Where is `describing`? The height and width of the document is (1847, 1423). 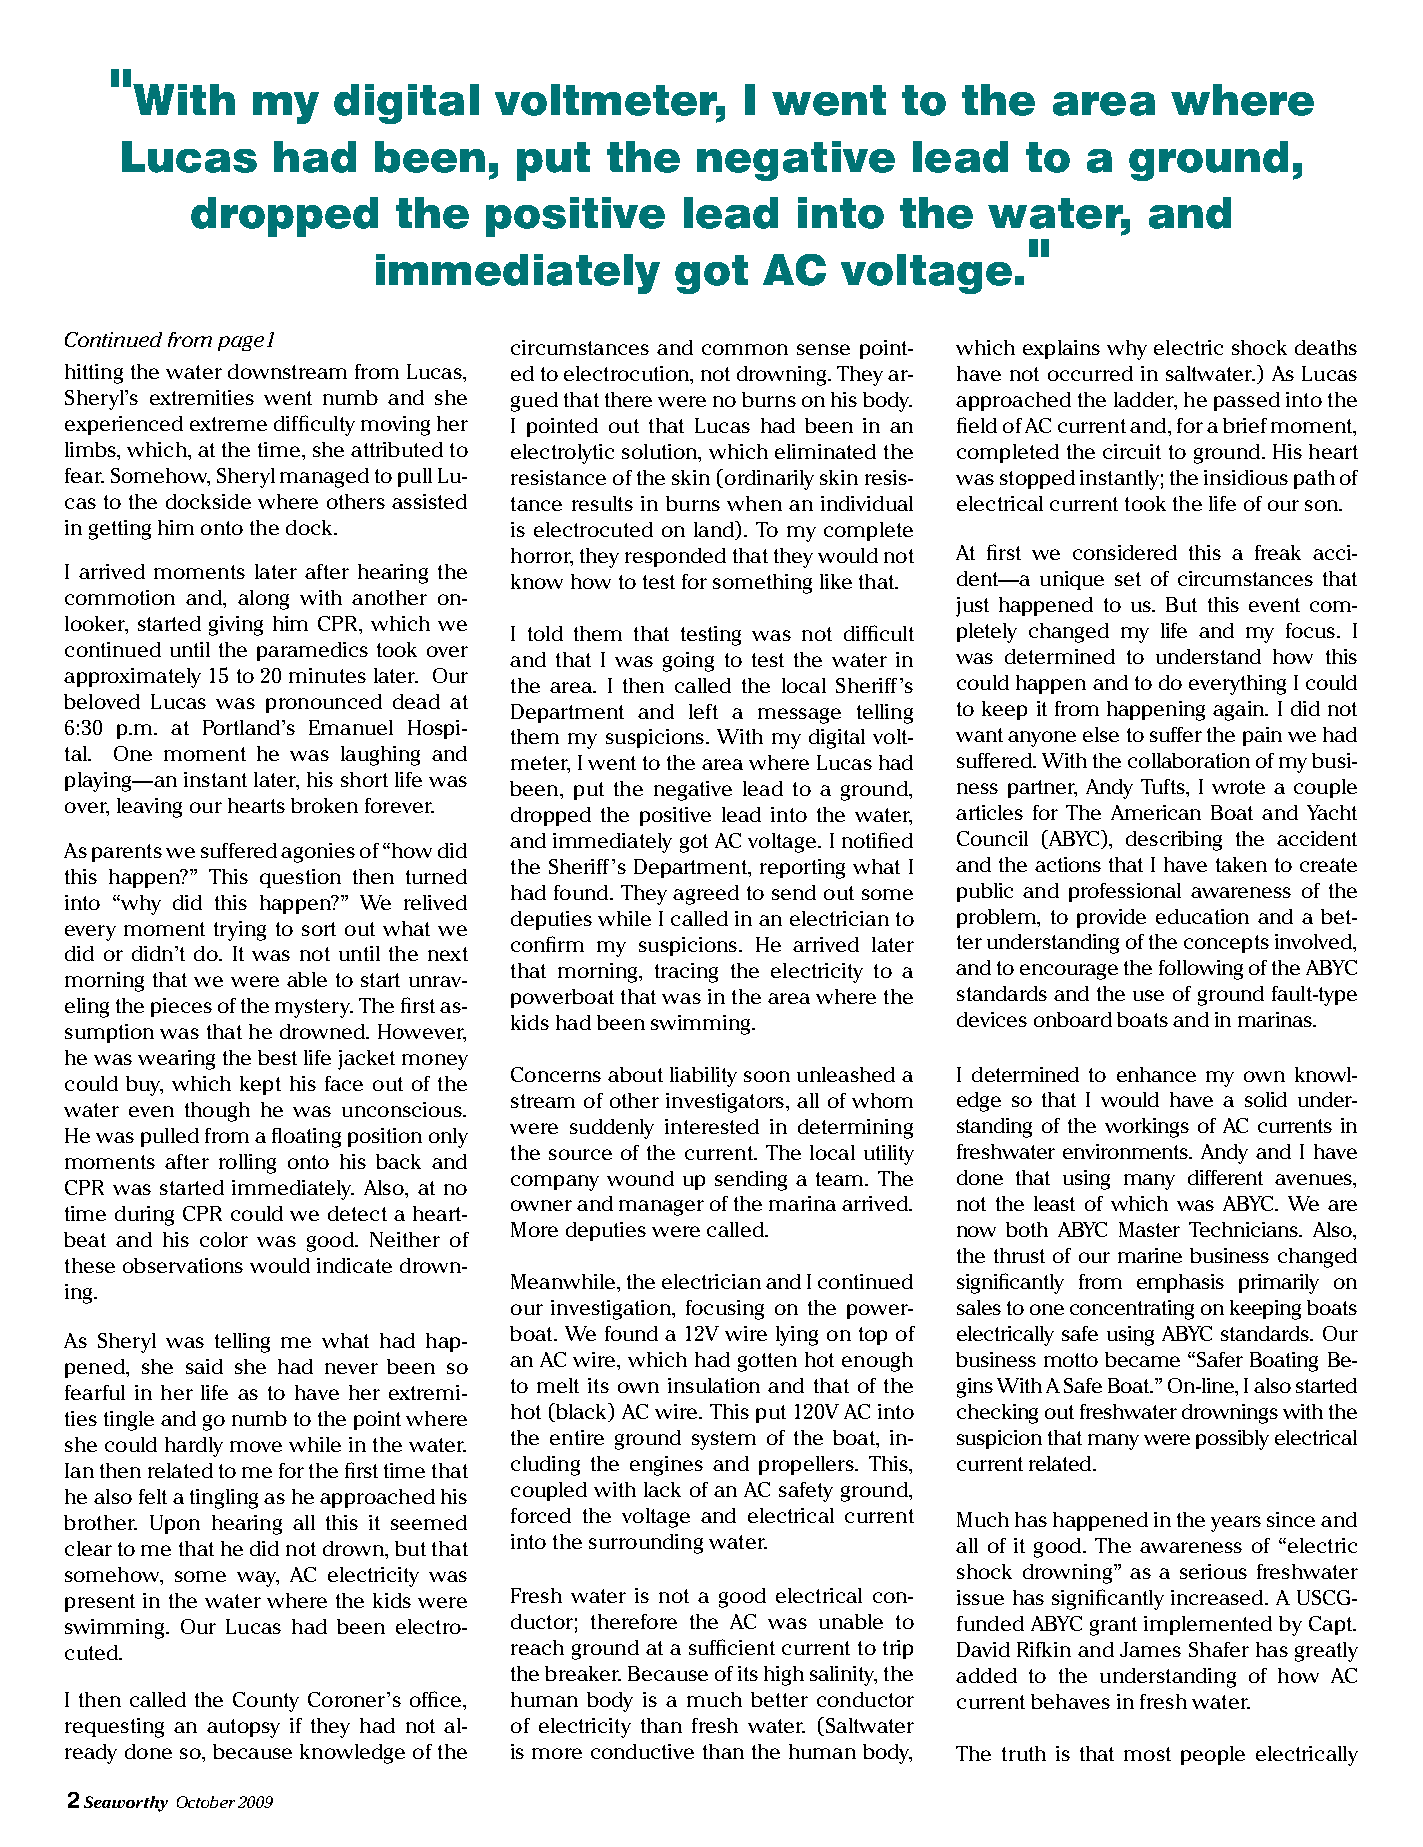 describing is located at coordinates (1174, 841).
